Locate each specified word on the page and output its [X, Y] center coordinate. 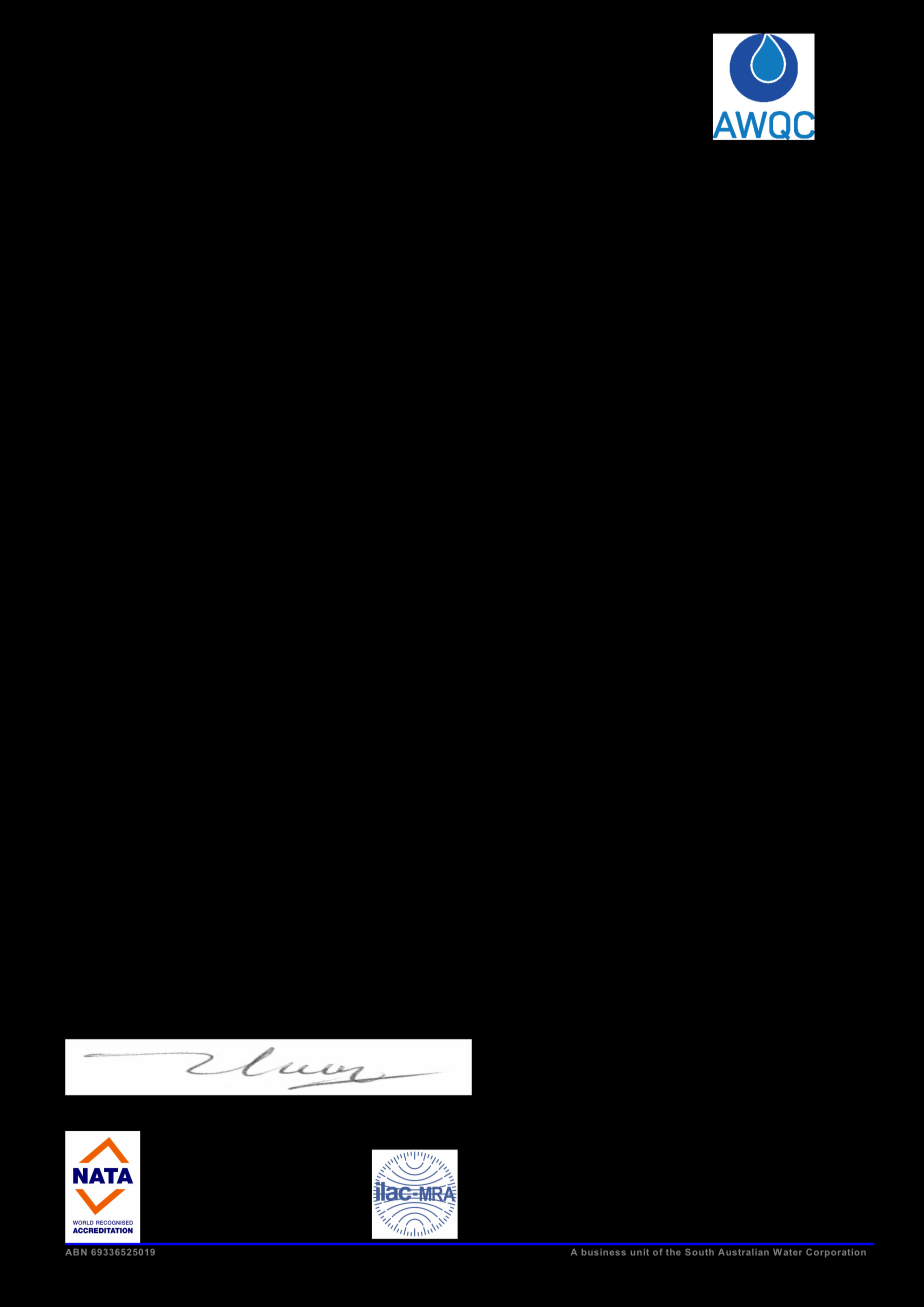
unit [640, 1252]
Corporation [836, 1253]
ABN [76, 1252]
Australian [743, 1252]
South [699, 1252]
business [604, 1252]
